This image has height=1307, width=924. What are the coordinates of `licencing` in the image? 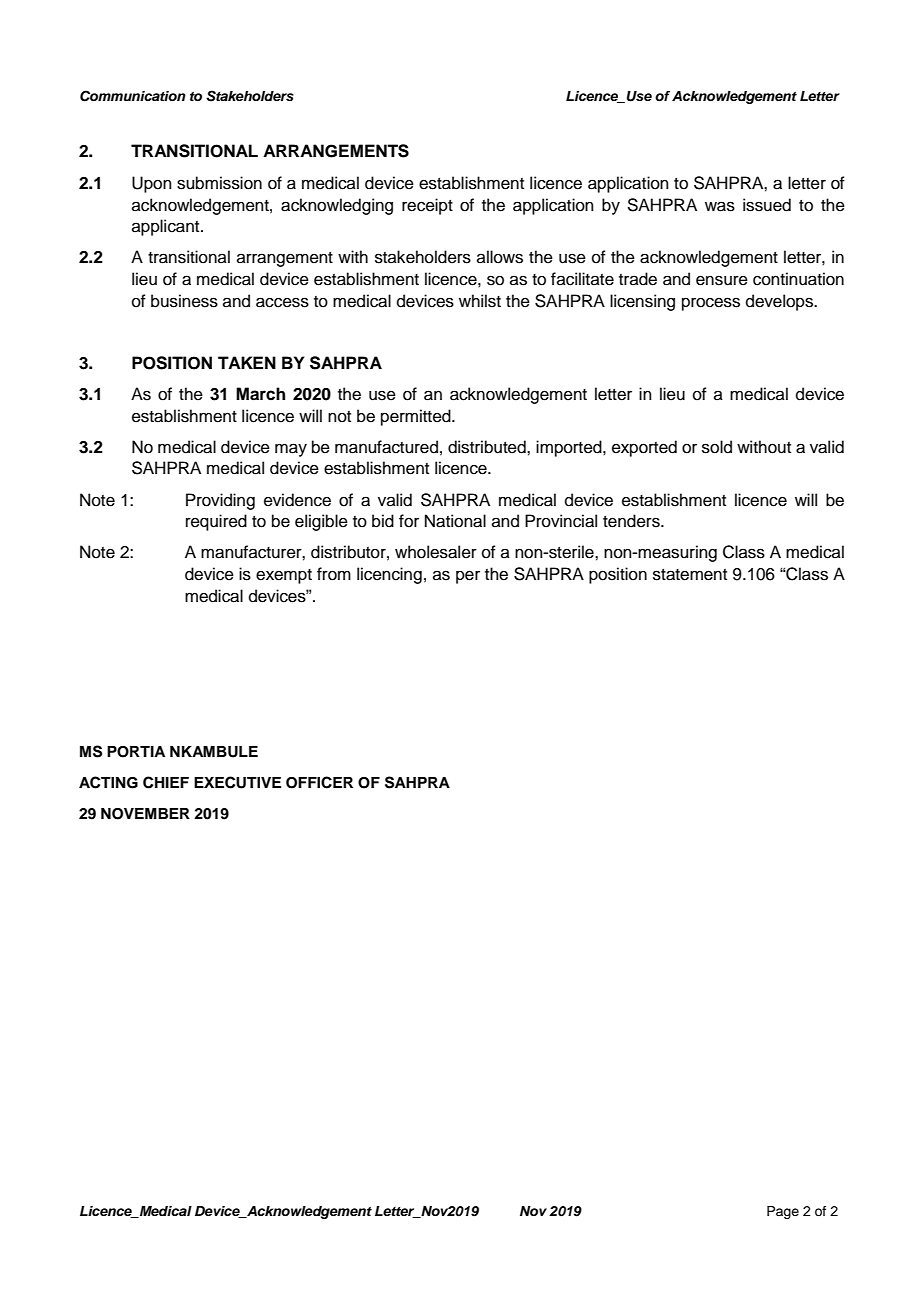 It's located at (389, 575).
